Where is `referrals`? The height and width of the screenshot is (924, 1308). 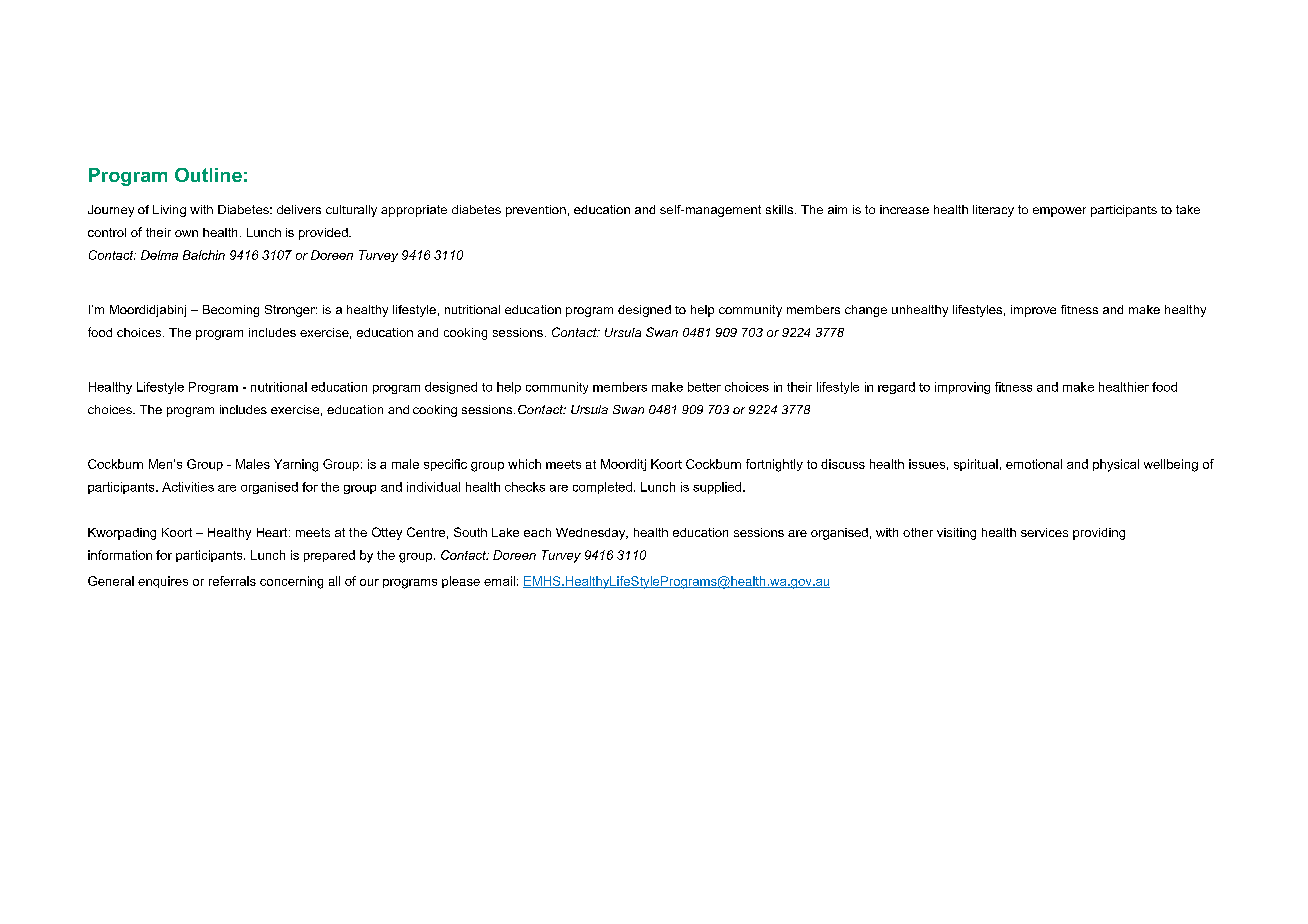 referrals is located at coordinates (232, 581).
